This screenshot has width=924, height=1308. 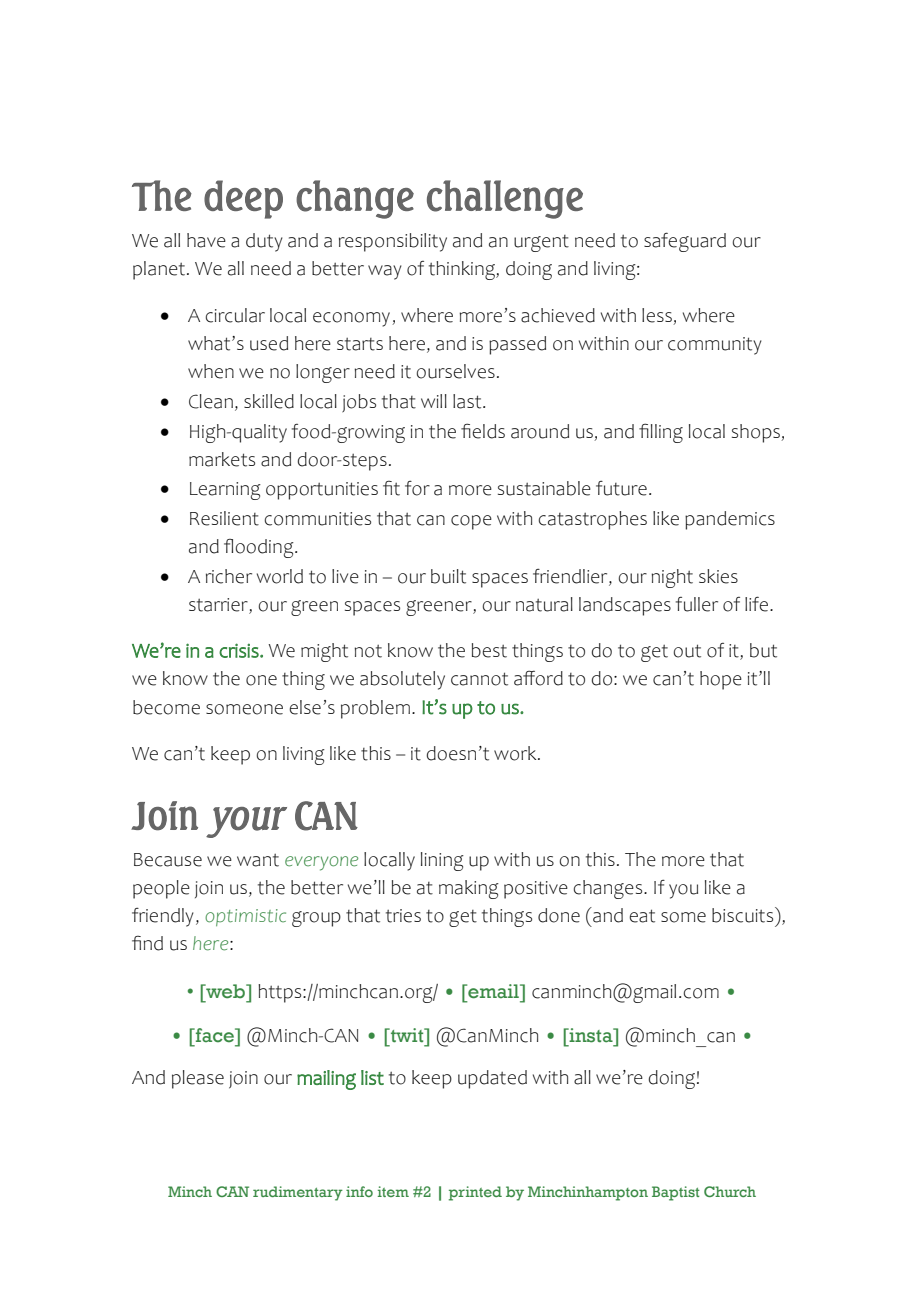 What do you see at coordinates (721, 680) in the screenshot?
I see `hope` at bounding box center [721, 680].
